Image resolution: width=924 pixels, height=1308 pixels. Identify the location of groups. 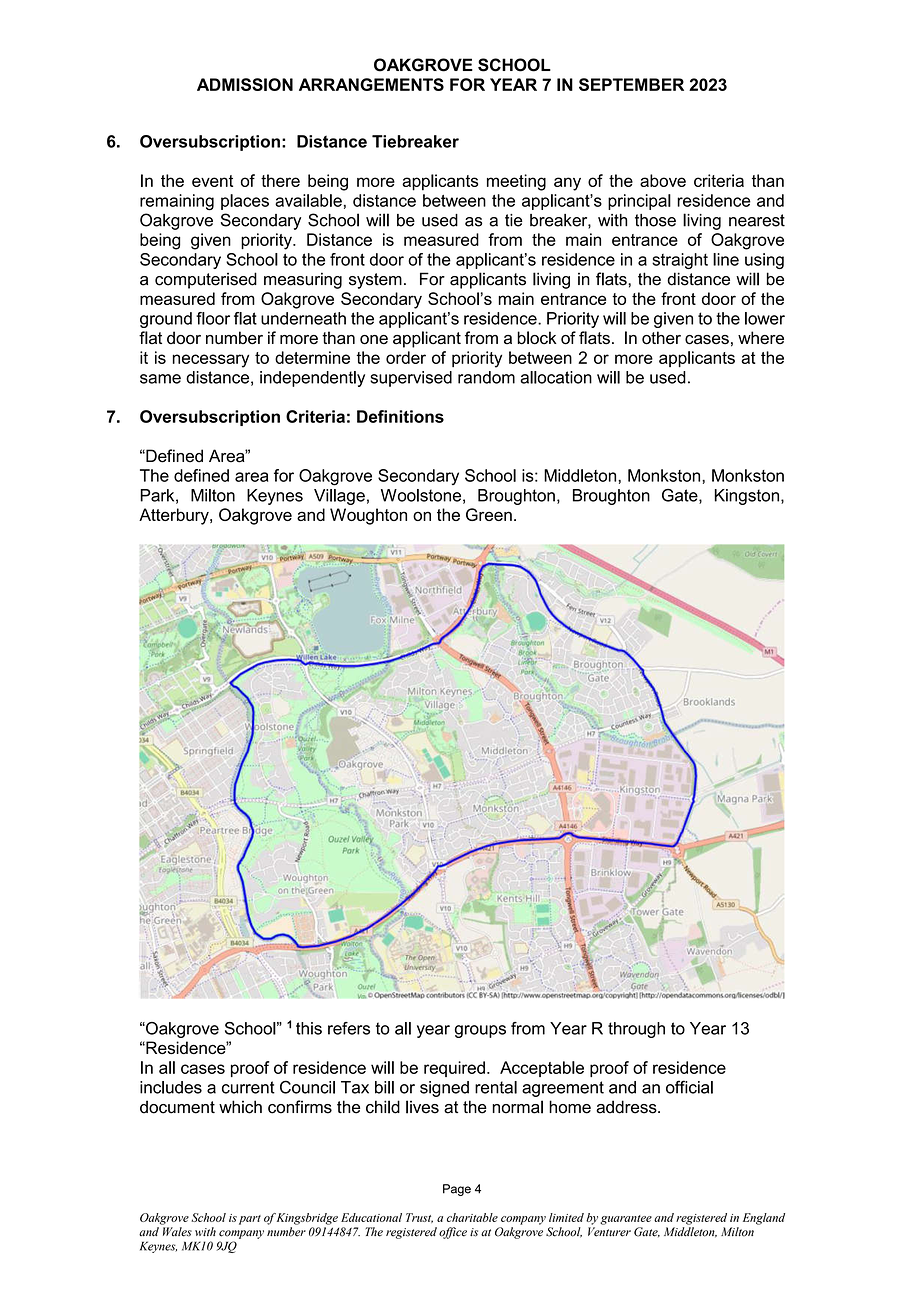
(480, 1031).
